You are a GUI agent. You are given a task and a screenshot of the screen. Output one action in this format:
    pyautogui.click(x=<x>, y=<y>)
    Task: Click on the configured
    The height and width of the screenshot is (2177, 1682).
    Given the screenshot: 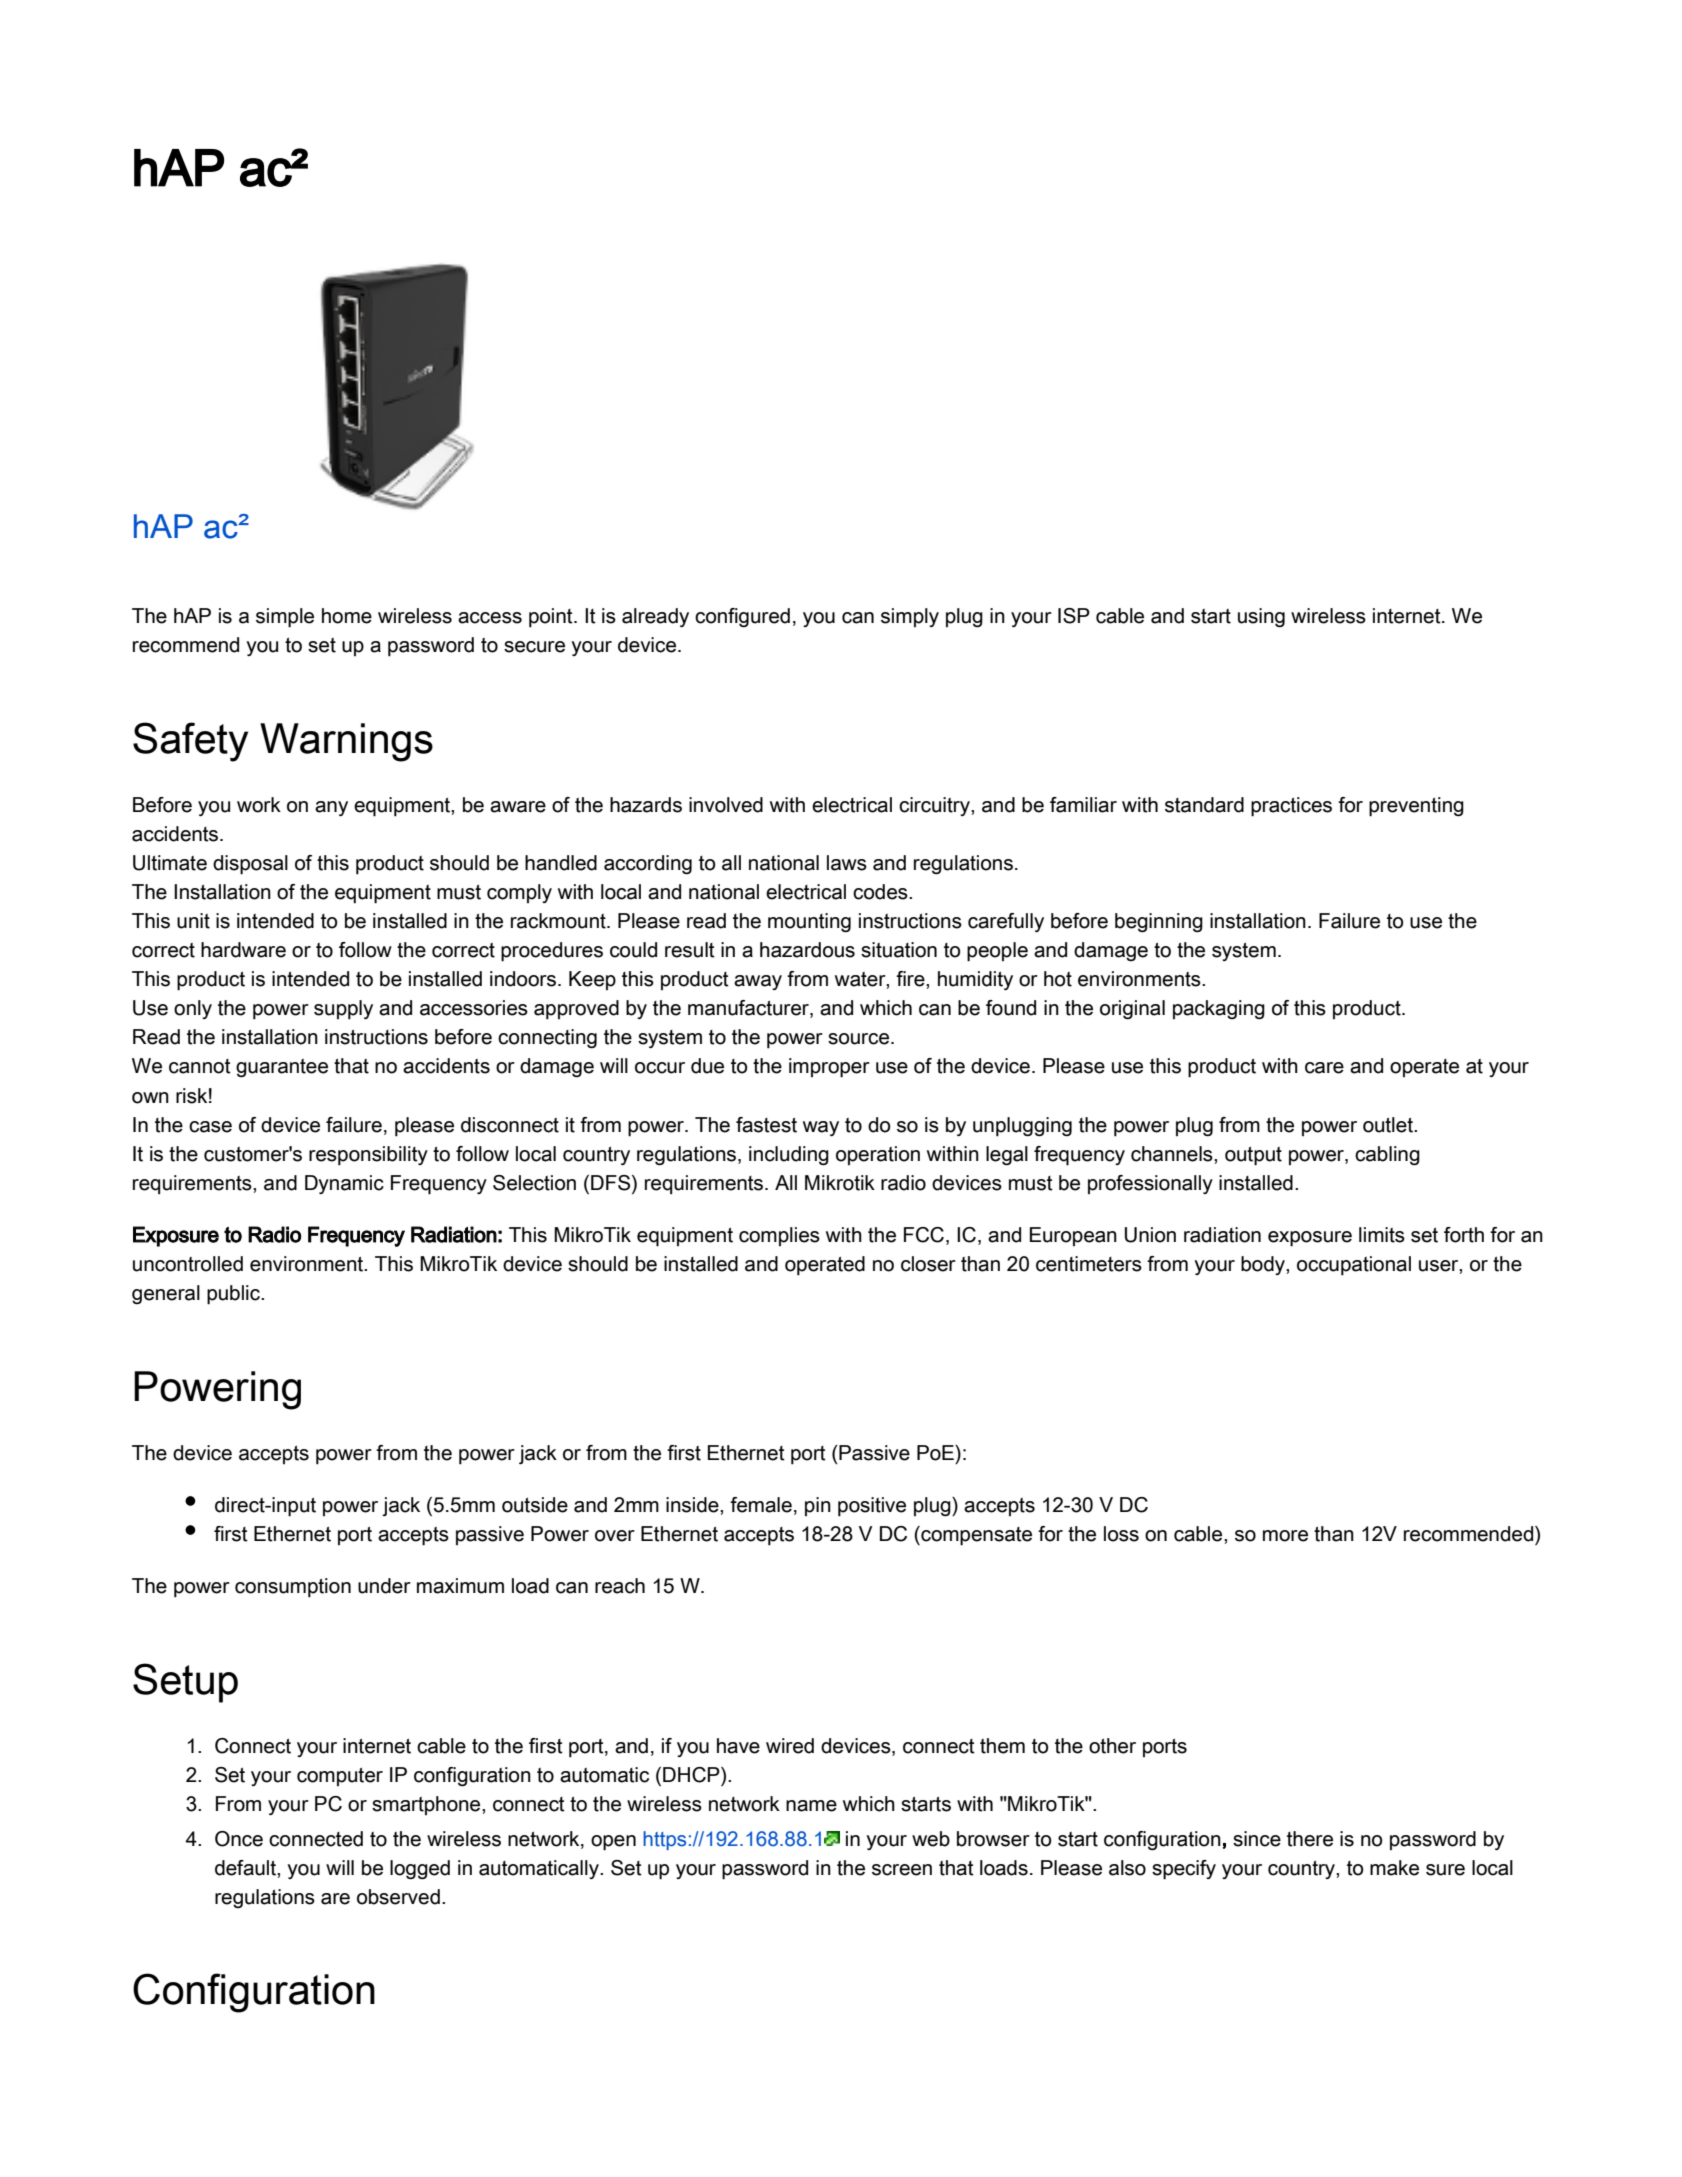 What is the action you would take?
    pyautogui.click(x=742, y=618)
